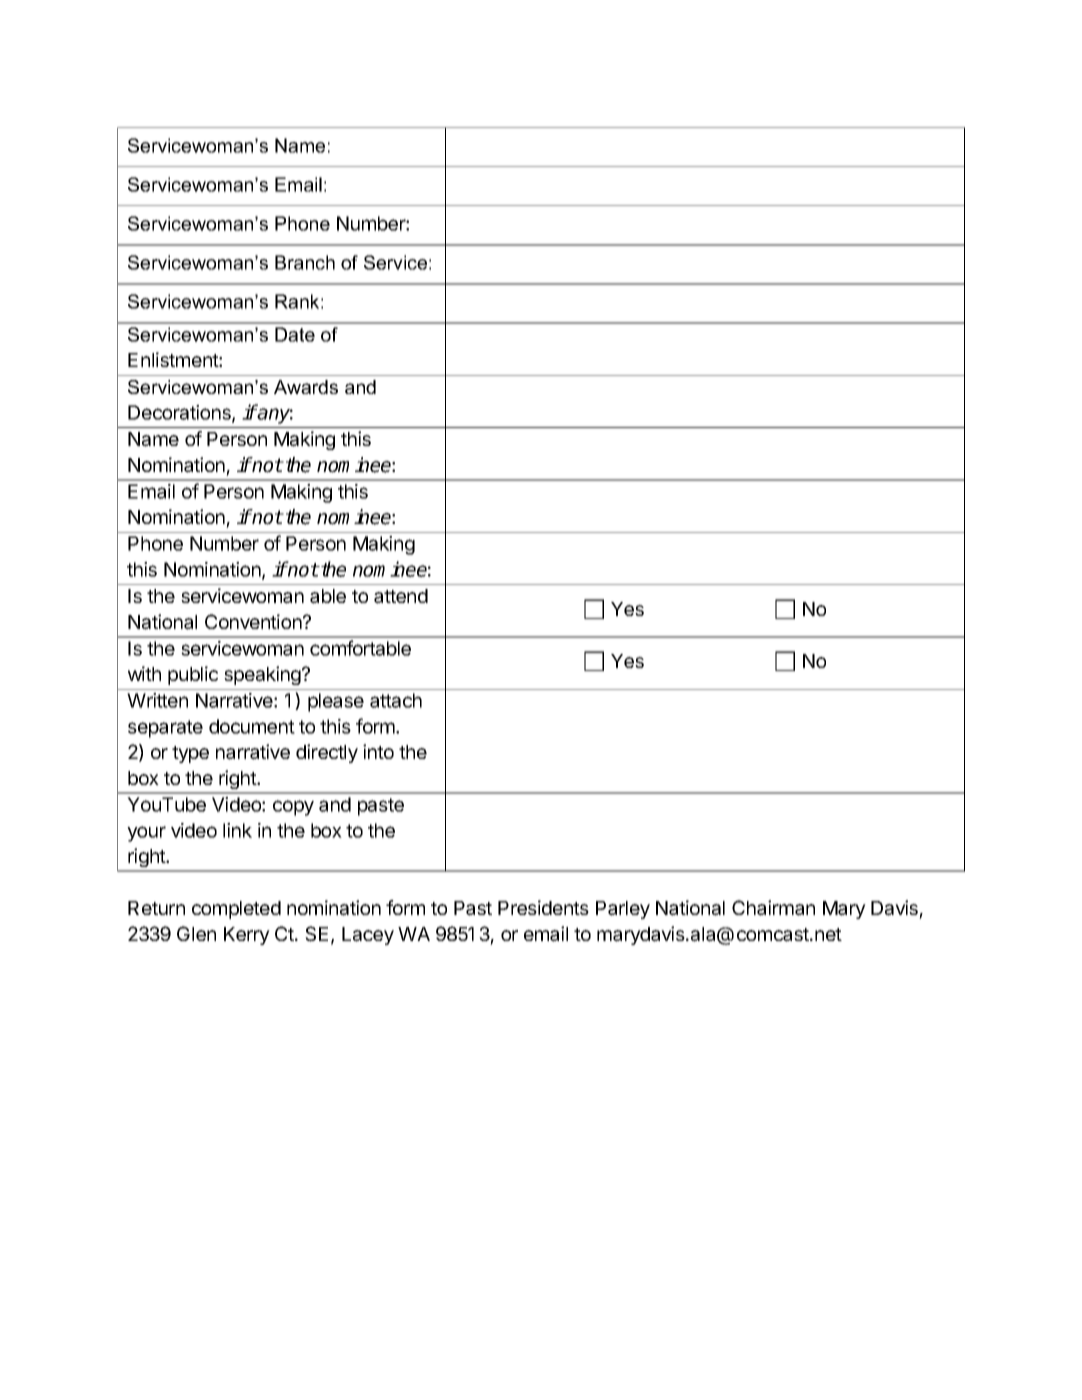 The width and height of the page is (1082, 1400). What do you see at coordinates (305, 262) in the page?
I see `Branch` at bounding box center [305, 262].
